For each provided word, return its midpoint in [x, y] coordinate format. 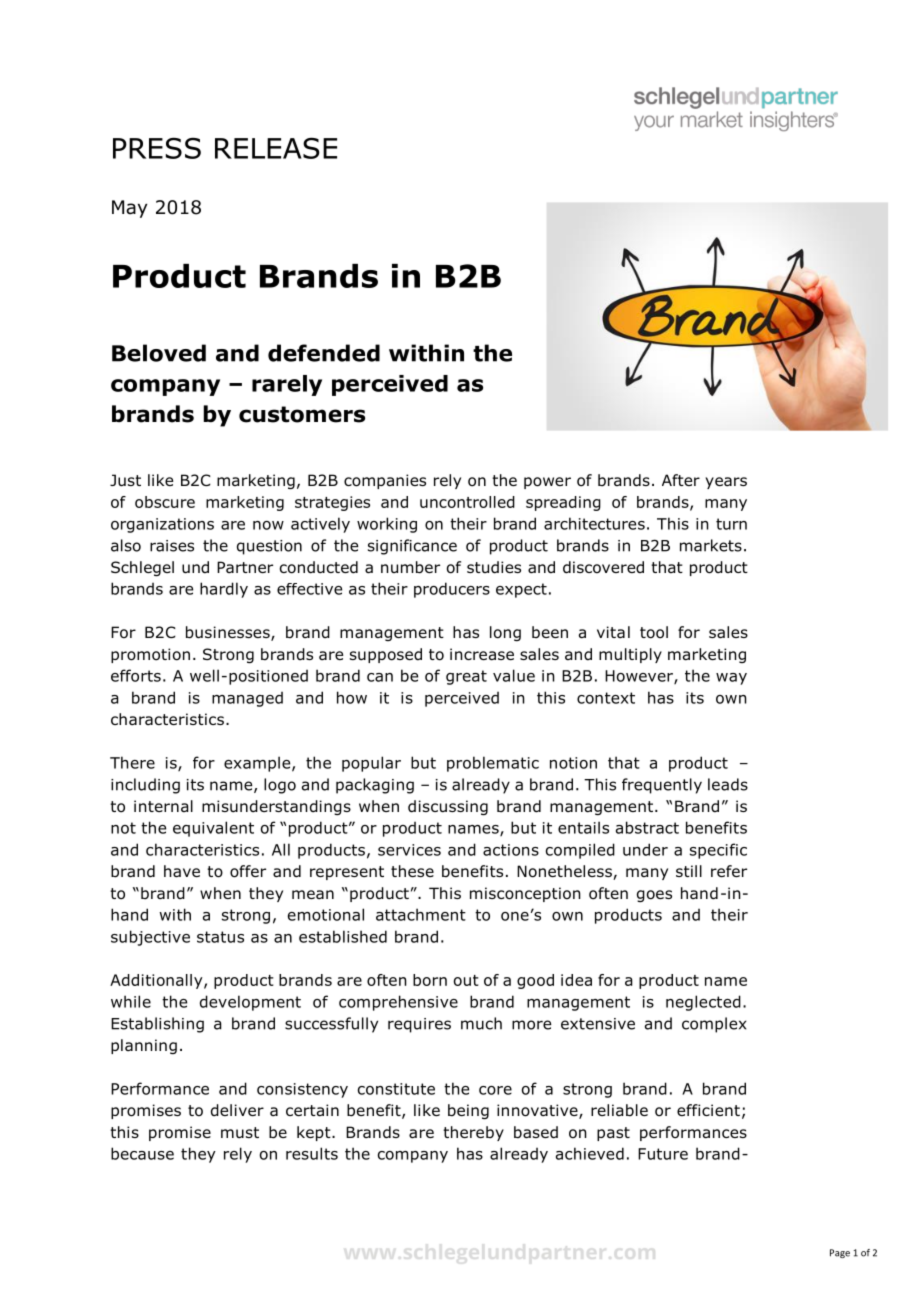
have [182, 871]
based [536, 1132]
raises [172, 546]
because [142, 1153]
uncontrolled [467, 502]
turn [731, 524]
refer [729, 871]
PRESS [157, 148]
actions [511, 850]
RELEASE [276, 148]
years [726, 483]
